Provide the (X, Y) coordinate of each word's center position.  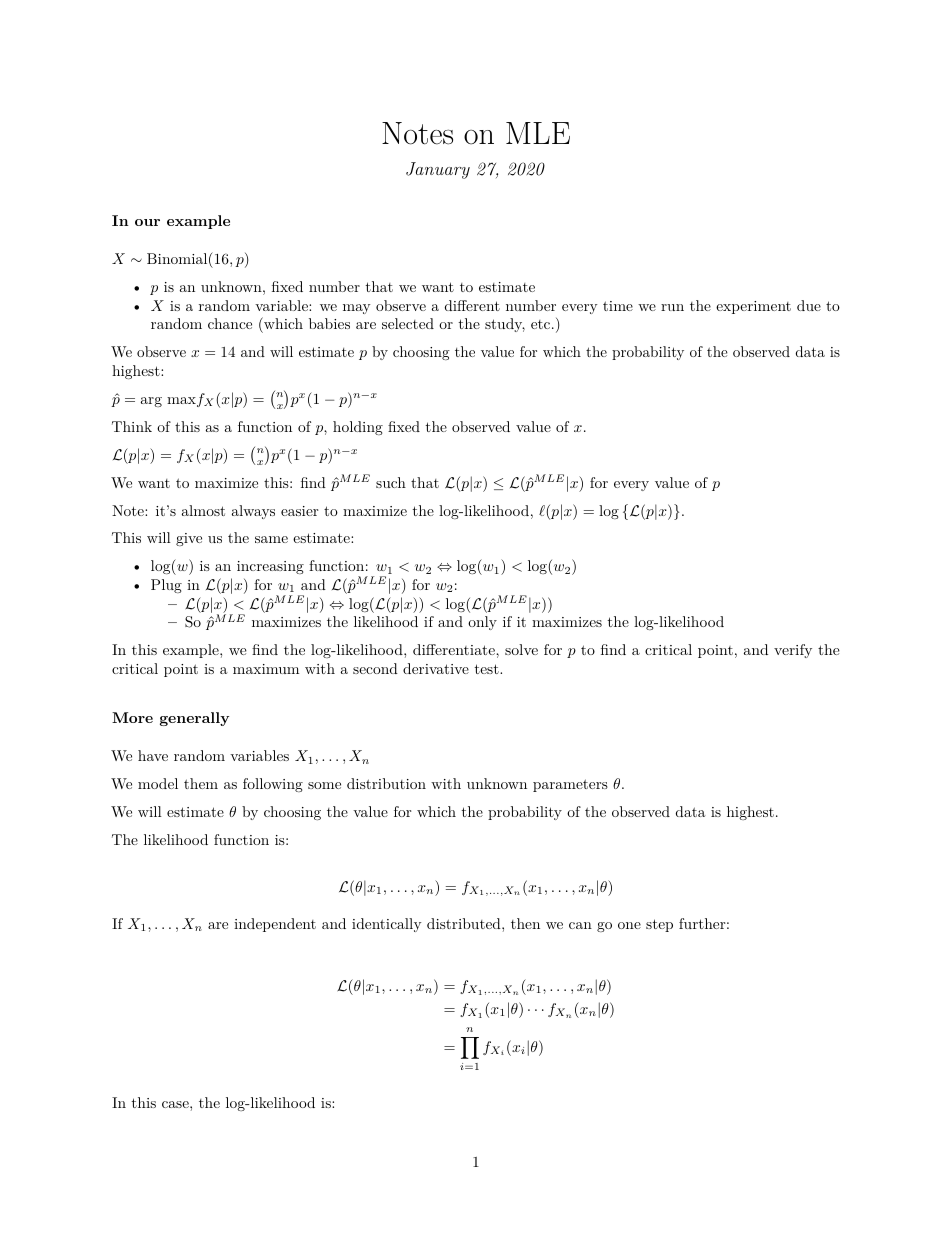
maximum (266, 669)
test (487, 669)
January (438, 170)
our (147, 222)
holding (358, 428)
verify (793, 651)
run (672, 307)
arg (151, 402)
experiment (753, 307)
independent (275, 925)
